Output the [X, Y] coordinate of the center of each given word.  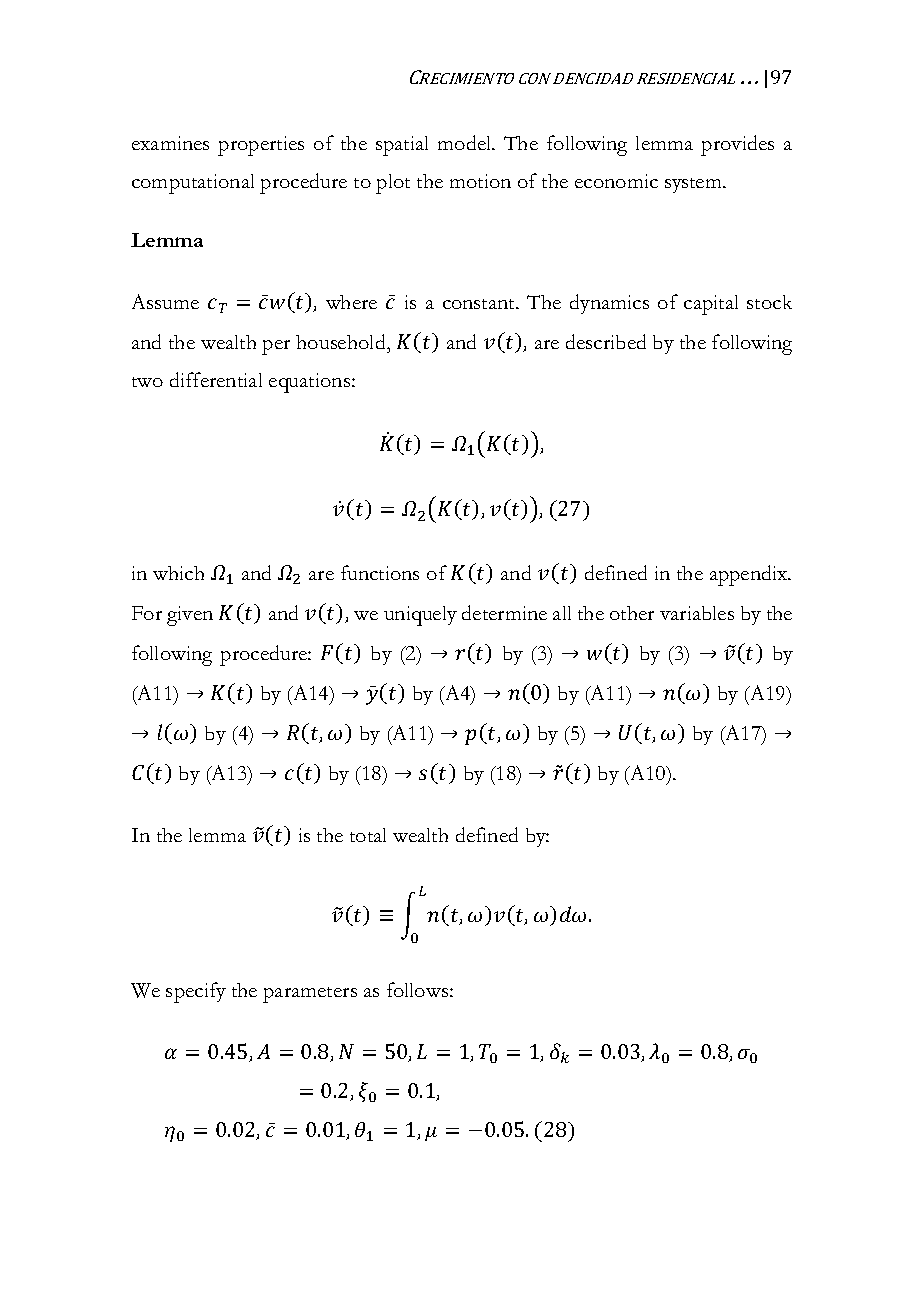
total [368, 835]
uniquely [420, 616]
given [190, 616]
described [606, 341]
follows [419, 989]
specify [196, 992]
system [694, 185]
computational [193, 184]
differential [216, 379]
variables [697, 613]
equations [311, 383]
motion [480, 181]
